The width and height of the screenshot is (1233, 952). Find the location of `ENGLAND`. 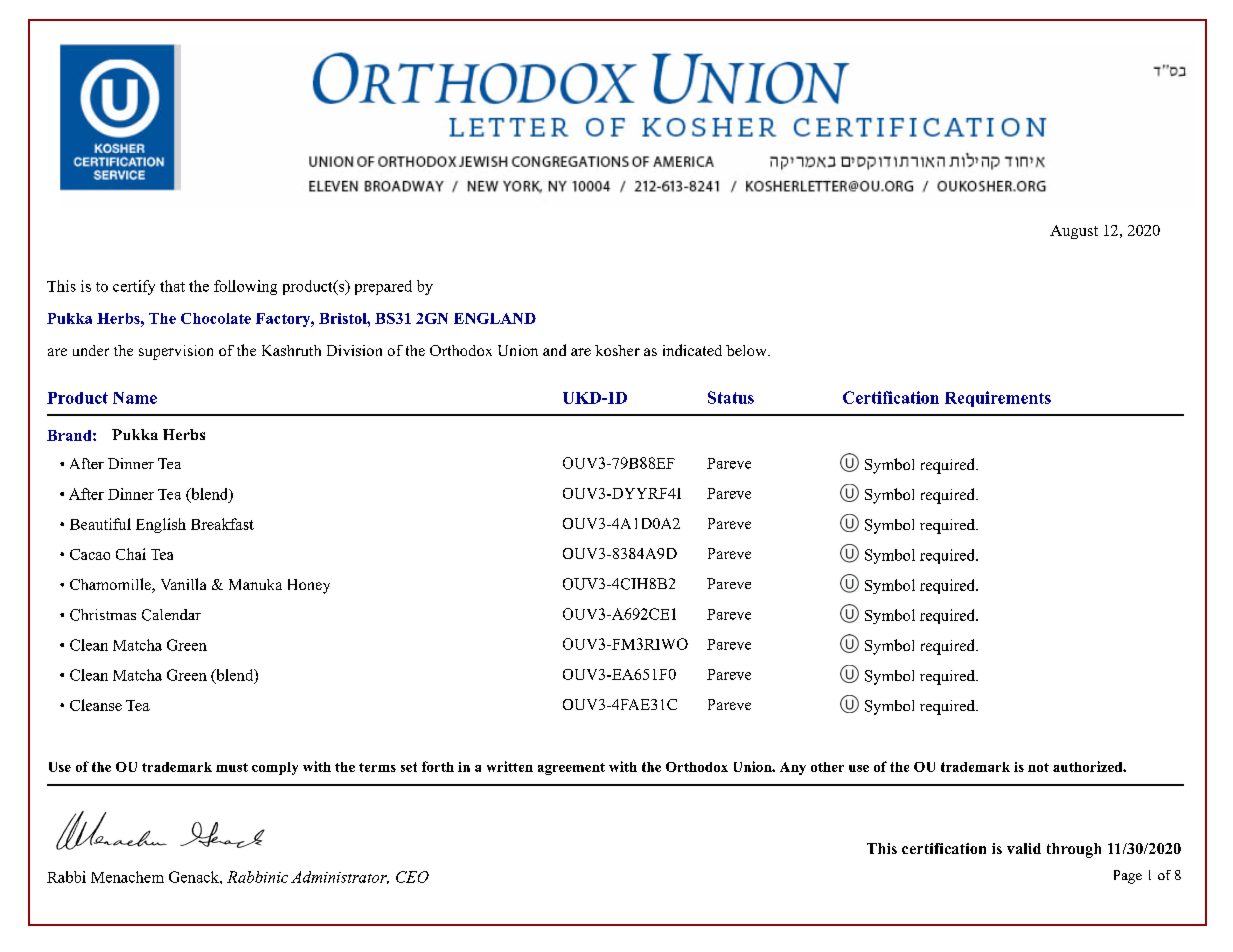

ENGLAND is located at coordinates (495, 318).
